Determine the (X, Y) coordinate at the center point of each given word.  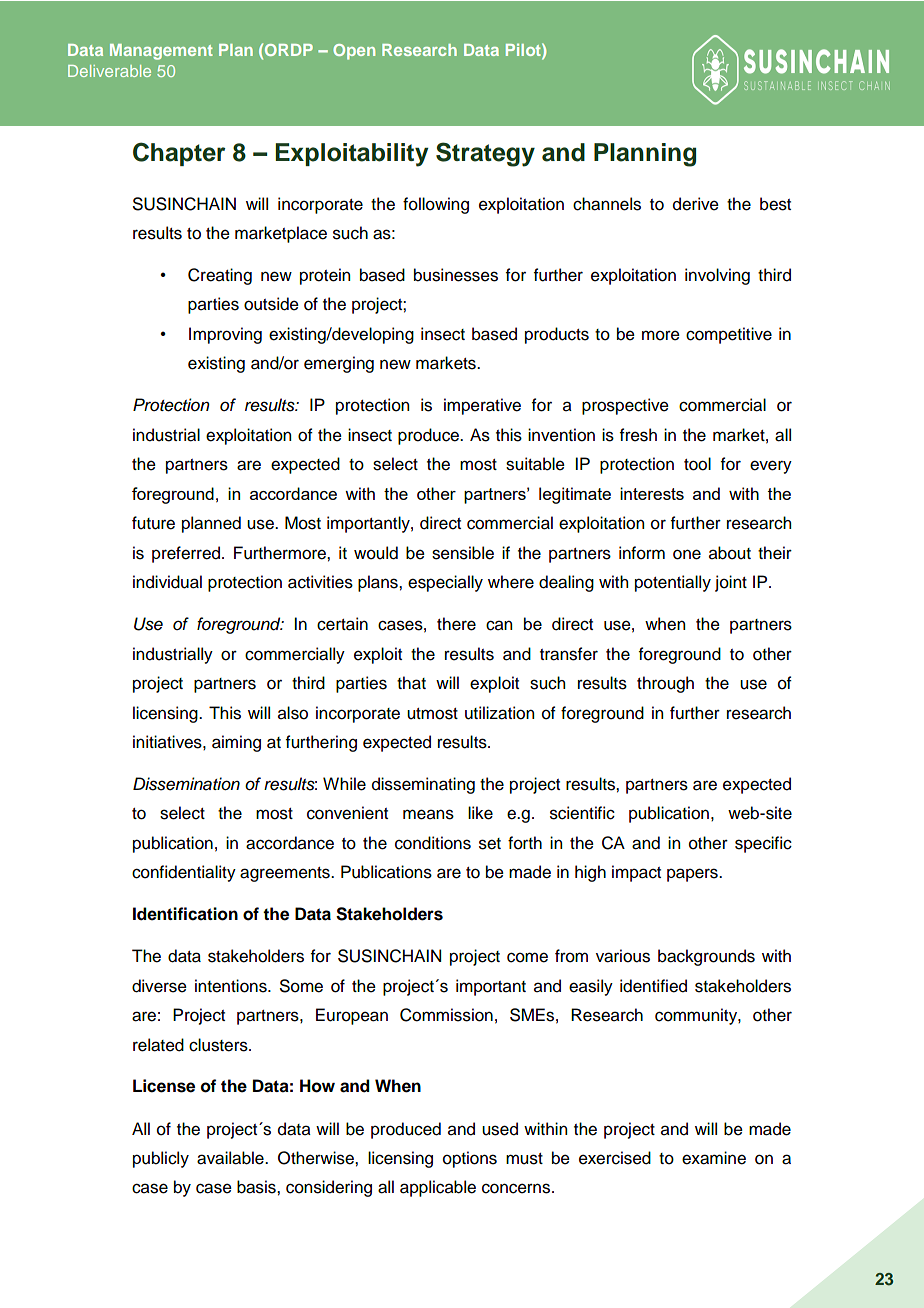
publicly (161, 1159)
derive (696, 204)
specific (763, 844)
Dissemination (186, 784)
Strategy (485, 154)
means (428, 814)
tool (697, 464)
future (153, 523)
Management (161, 52)
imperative (482, 406)
